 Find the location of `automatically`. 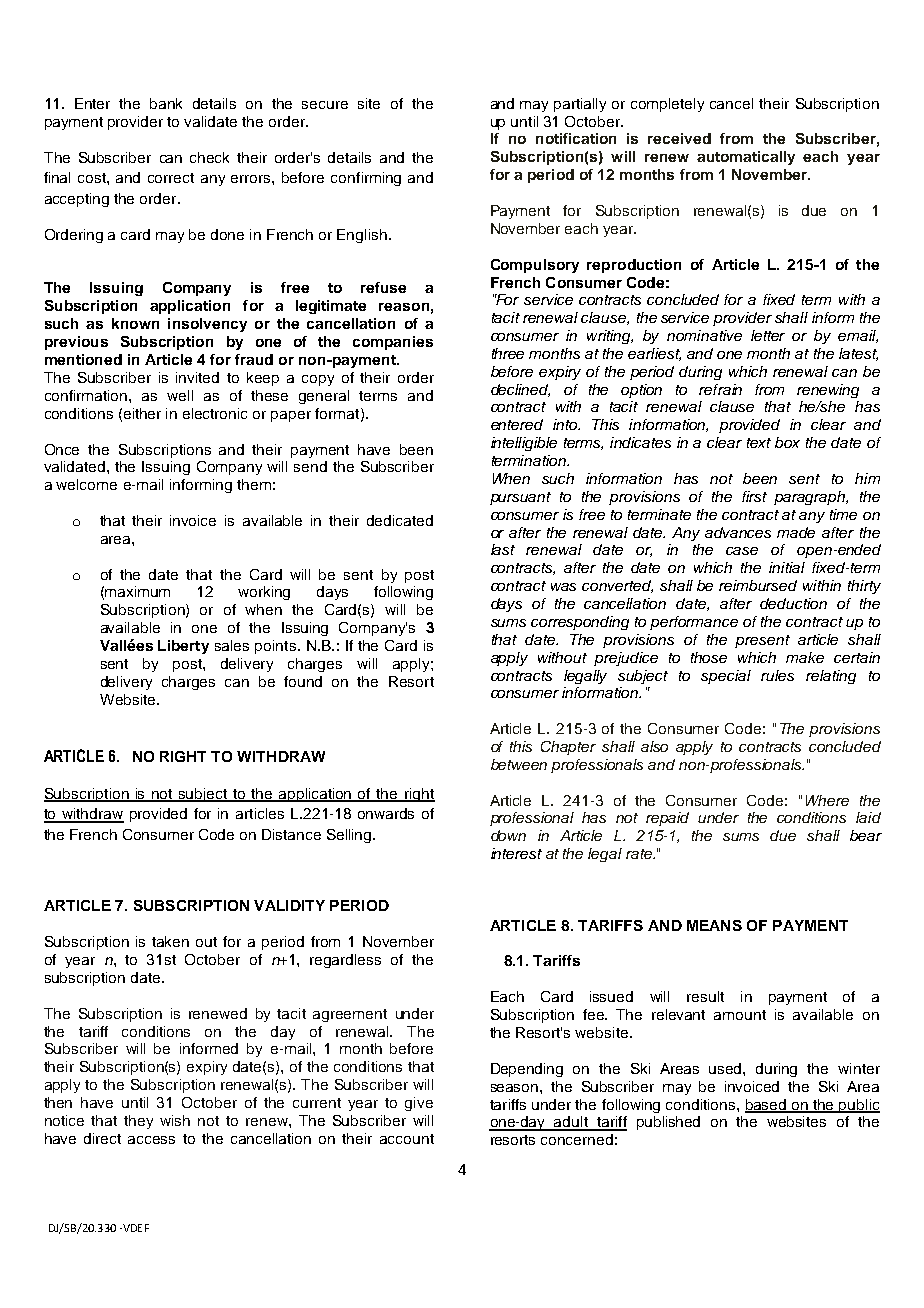

automatically is located at coordinates (746, 158).
